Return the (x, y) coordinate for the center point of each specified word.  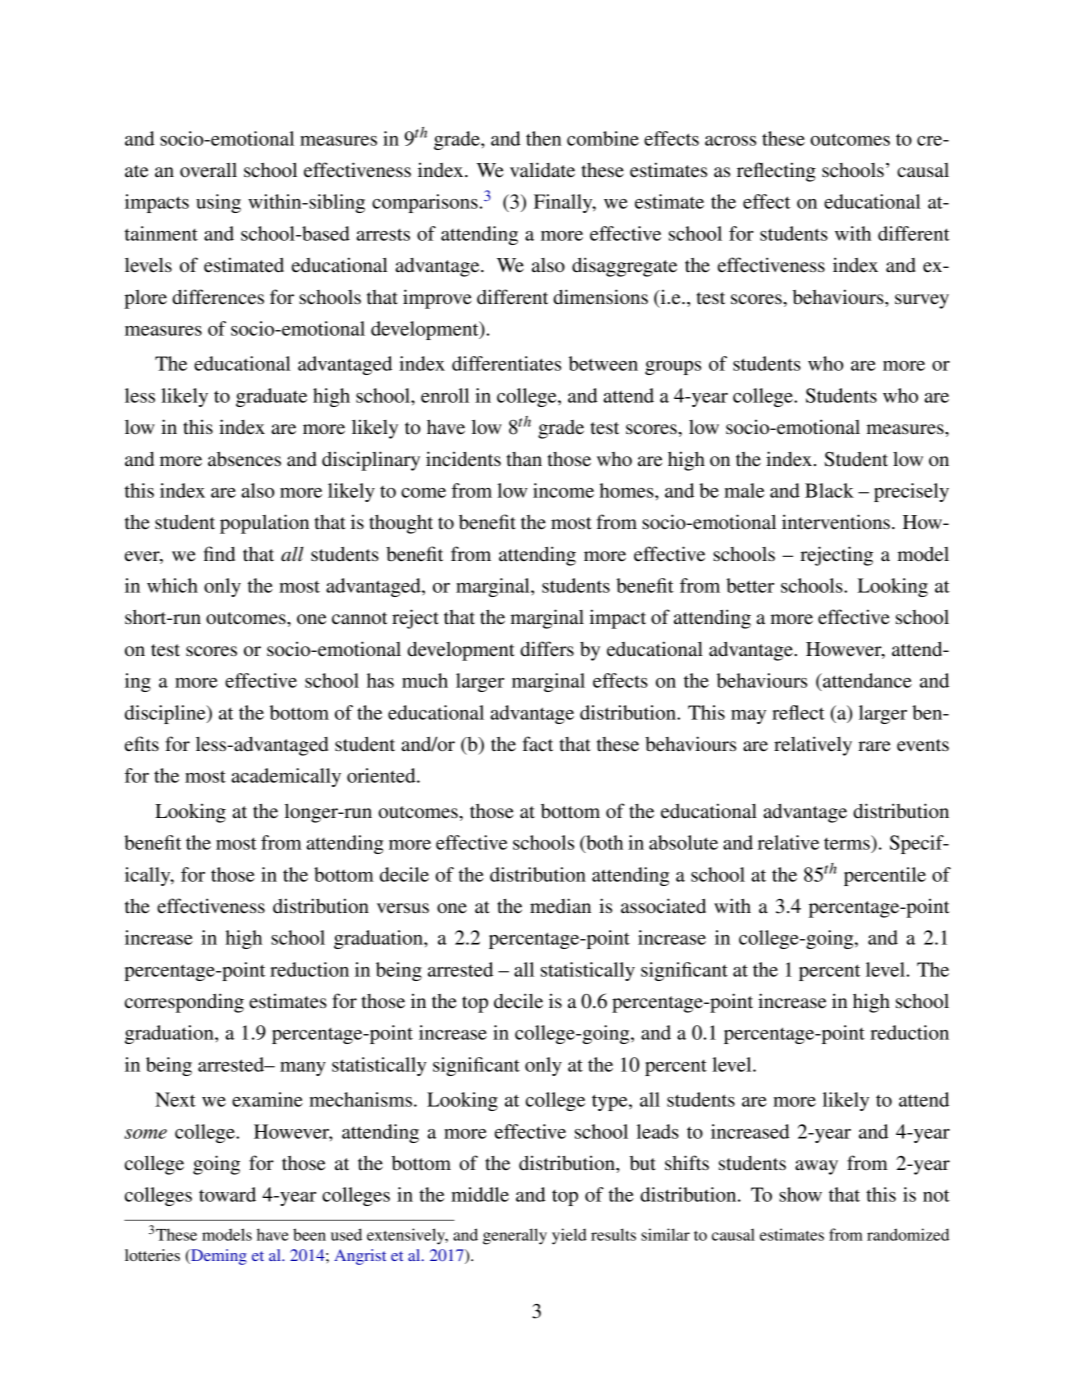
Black (829, 490)
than (524, 459)
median (560, 906)
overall (208, 170)
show (800, 1194)
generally (515, 1236)
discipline (166, 714)
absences (244, 459)
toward (227, 1194)
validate (542, 170)
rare (874, 746)
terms (848, 842)
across (730, 141)
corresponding (184, 1003)
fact (538, 743)
